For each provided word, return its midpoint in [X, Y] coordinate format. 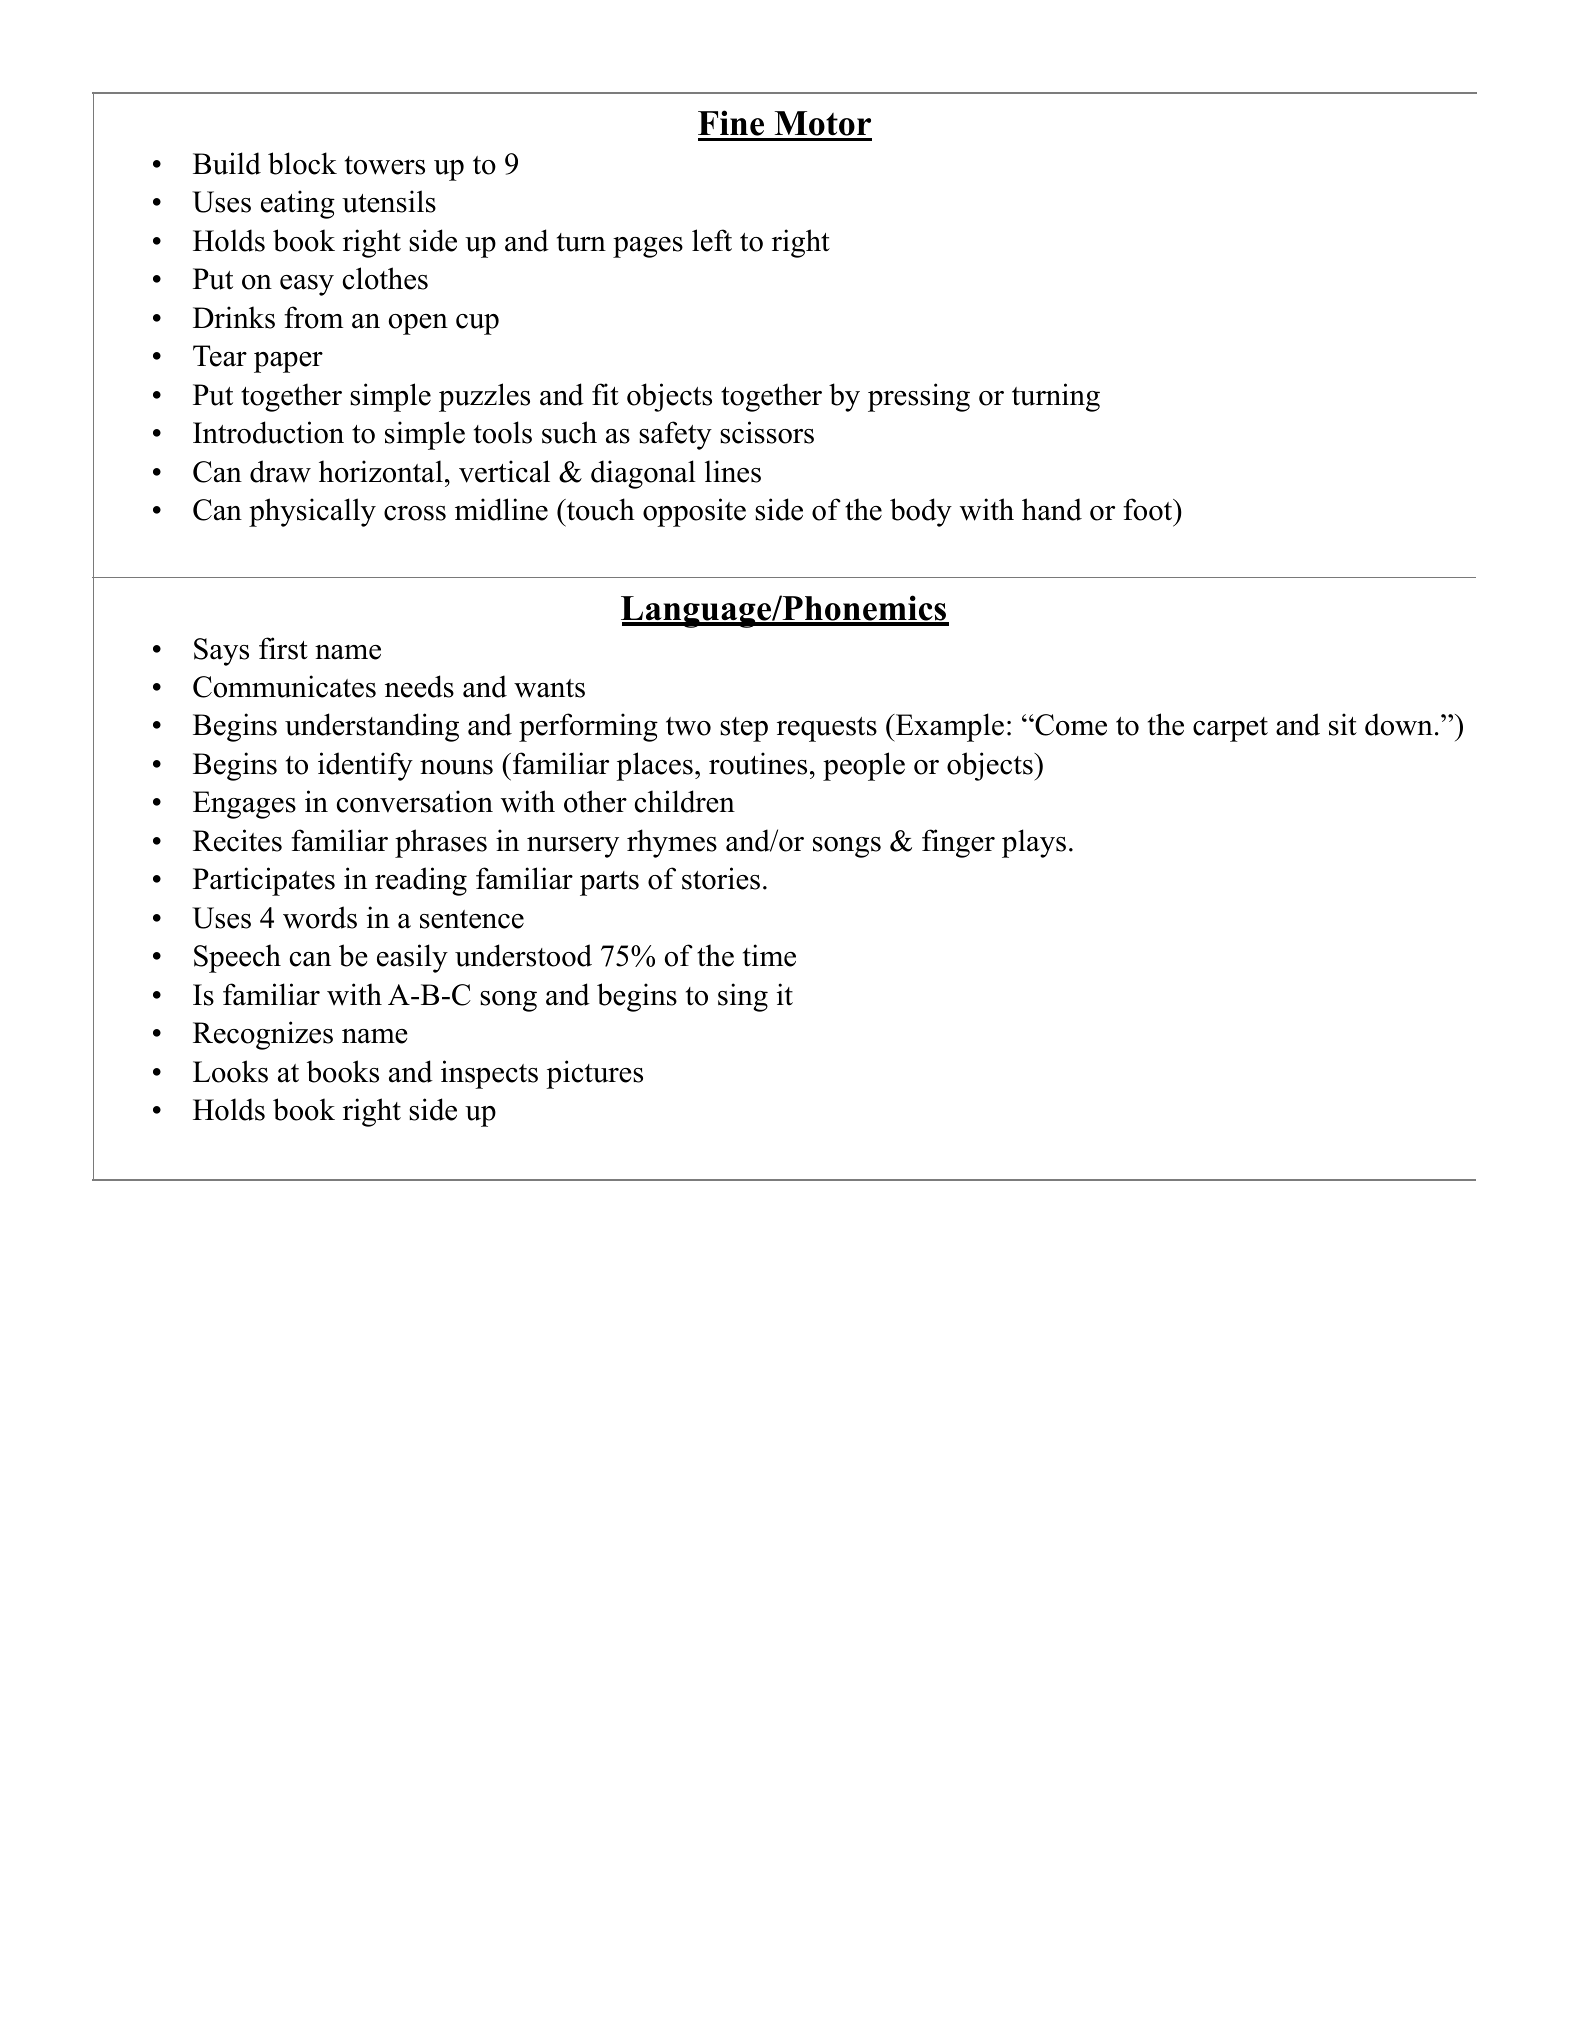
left [712, 240]
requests [827, 729]
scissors [767, 432]
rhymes [672, 843]
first [283, 648]
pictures [594, 1074]
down [1399, 724]
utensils [389, 201]
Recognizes [263, 1035]
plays [1034, 843]
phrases [441, 843]
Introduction [268, 432]
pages [648, 247]
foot [1149, 509]
